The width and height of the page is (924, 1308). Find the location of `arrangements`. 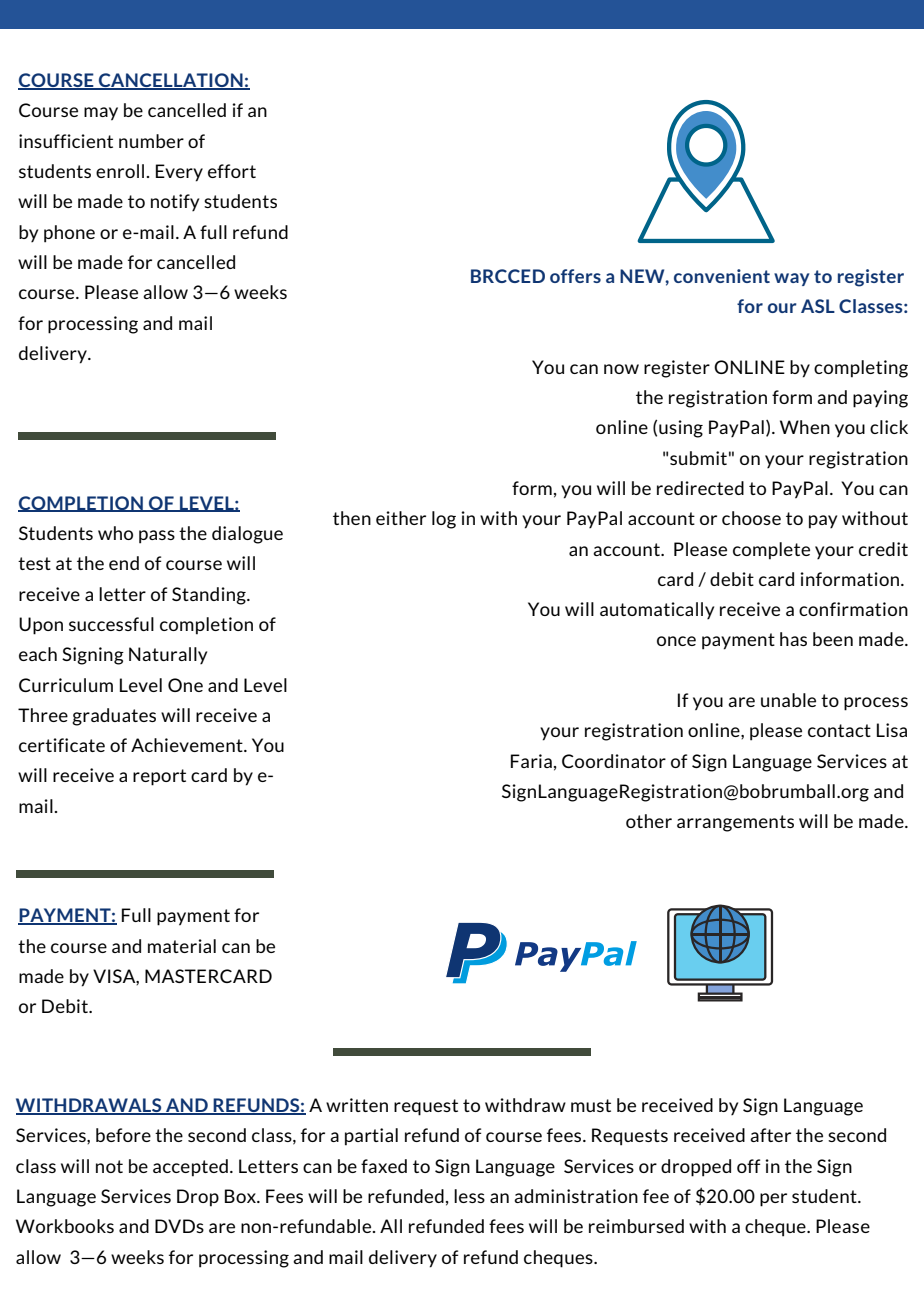

arrangements is located at coordinates (735, 823).
